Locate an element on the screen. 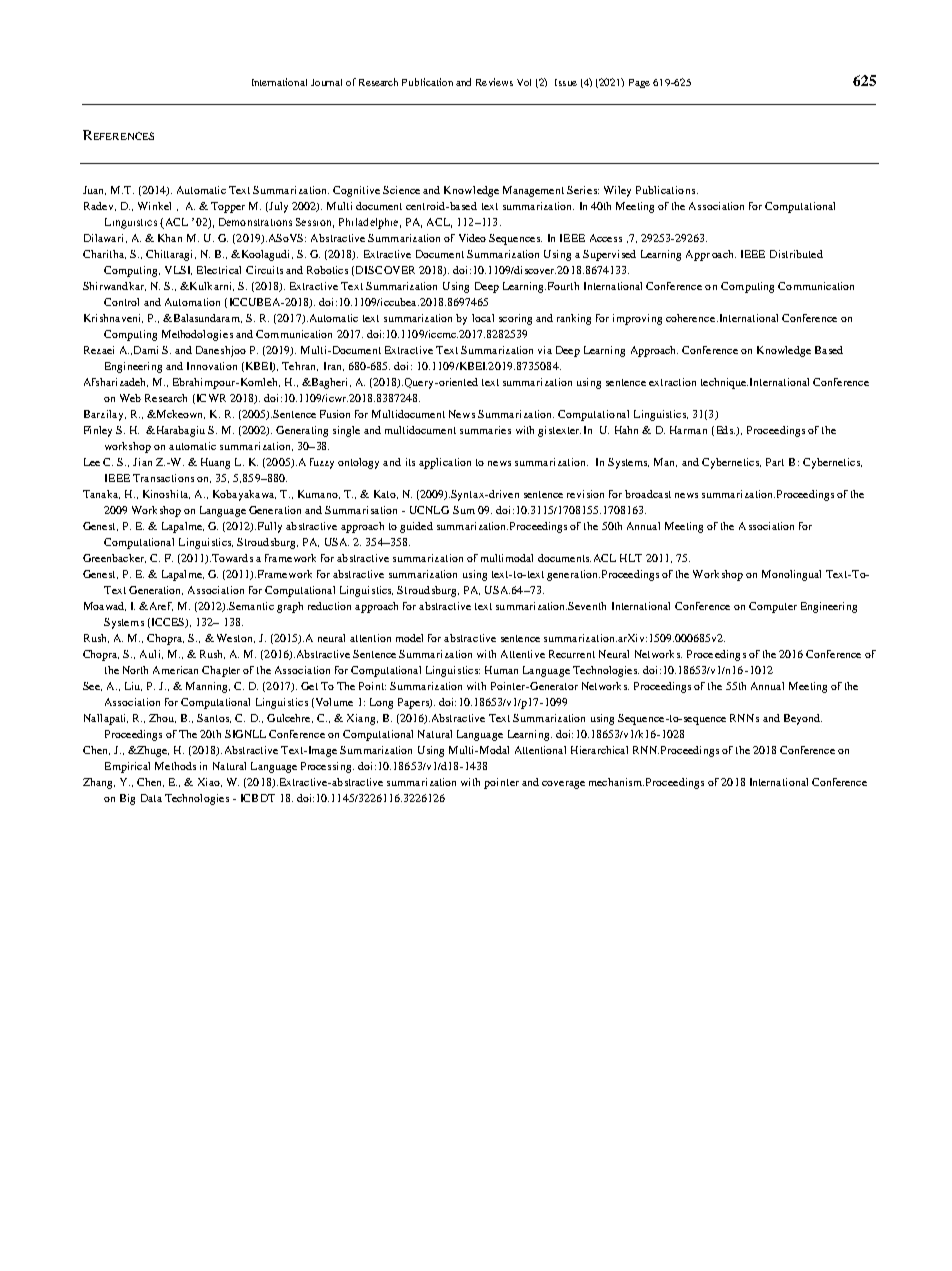 The width and height of the screenshot is (952, 1271). Weston is located at coordinates (236, 638).
